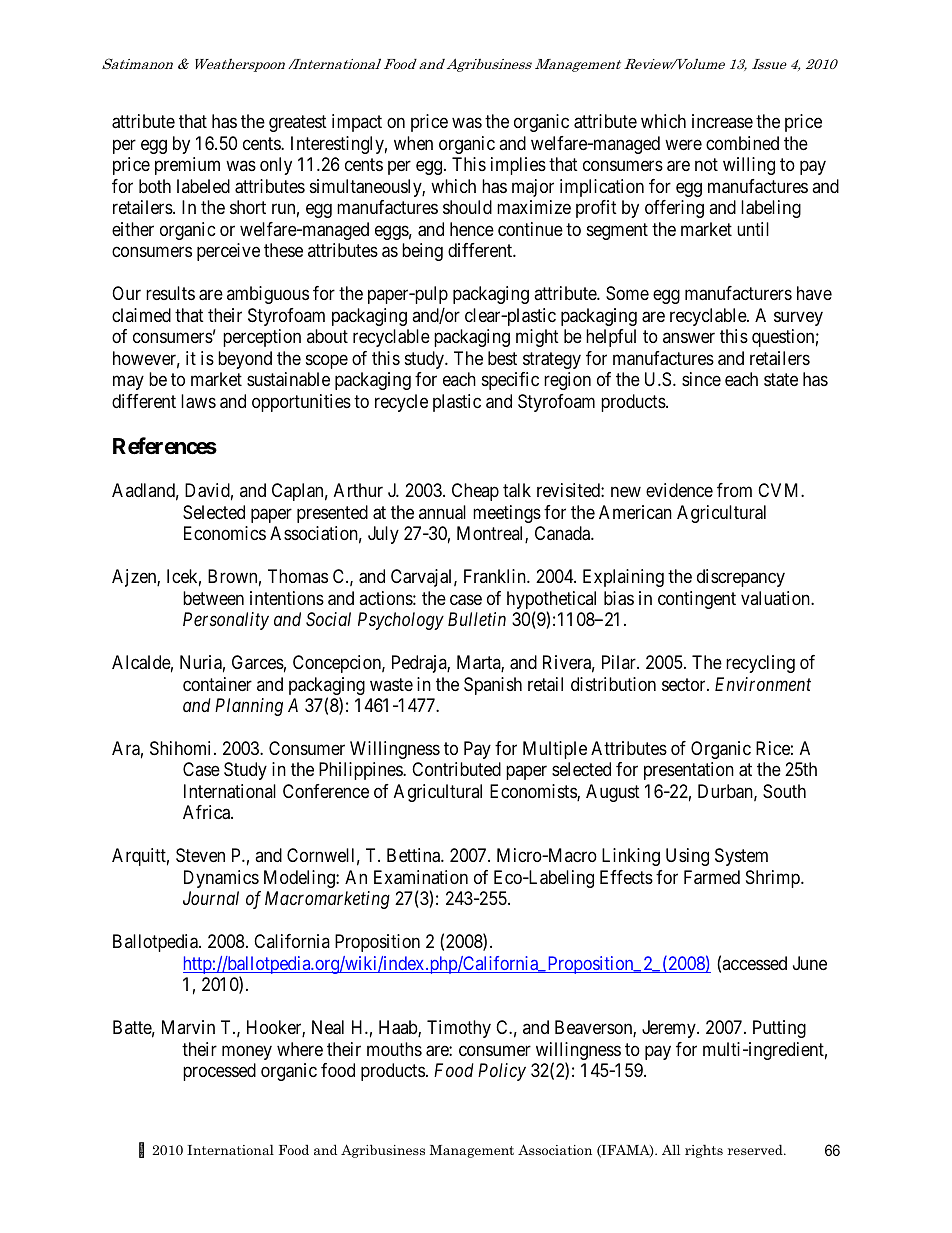  I want to click on Farmed, so click(712, 877).
